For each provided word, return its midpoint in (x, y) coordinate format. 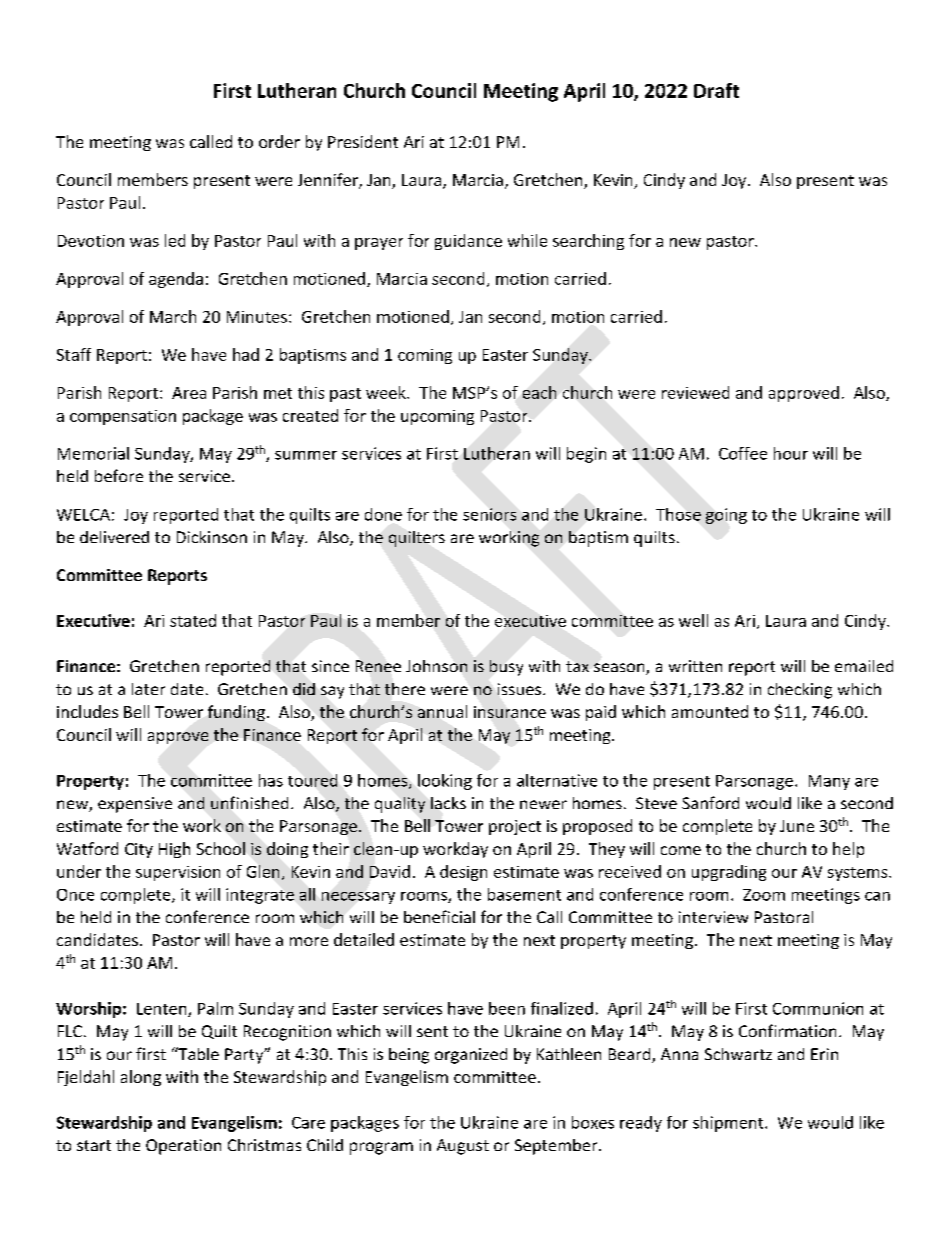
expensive (135, 805)
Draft (716, 90)
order (279, 141)
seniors (489, 514)
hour (791, 453)
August (463, 1147)
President (363, 141)
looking (445, 782)
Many (829, 782)
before (119, 475)
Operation (183, 1147)
